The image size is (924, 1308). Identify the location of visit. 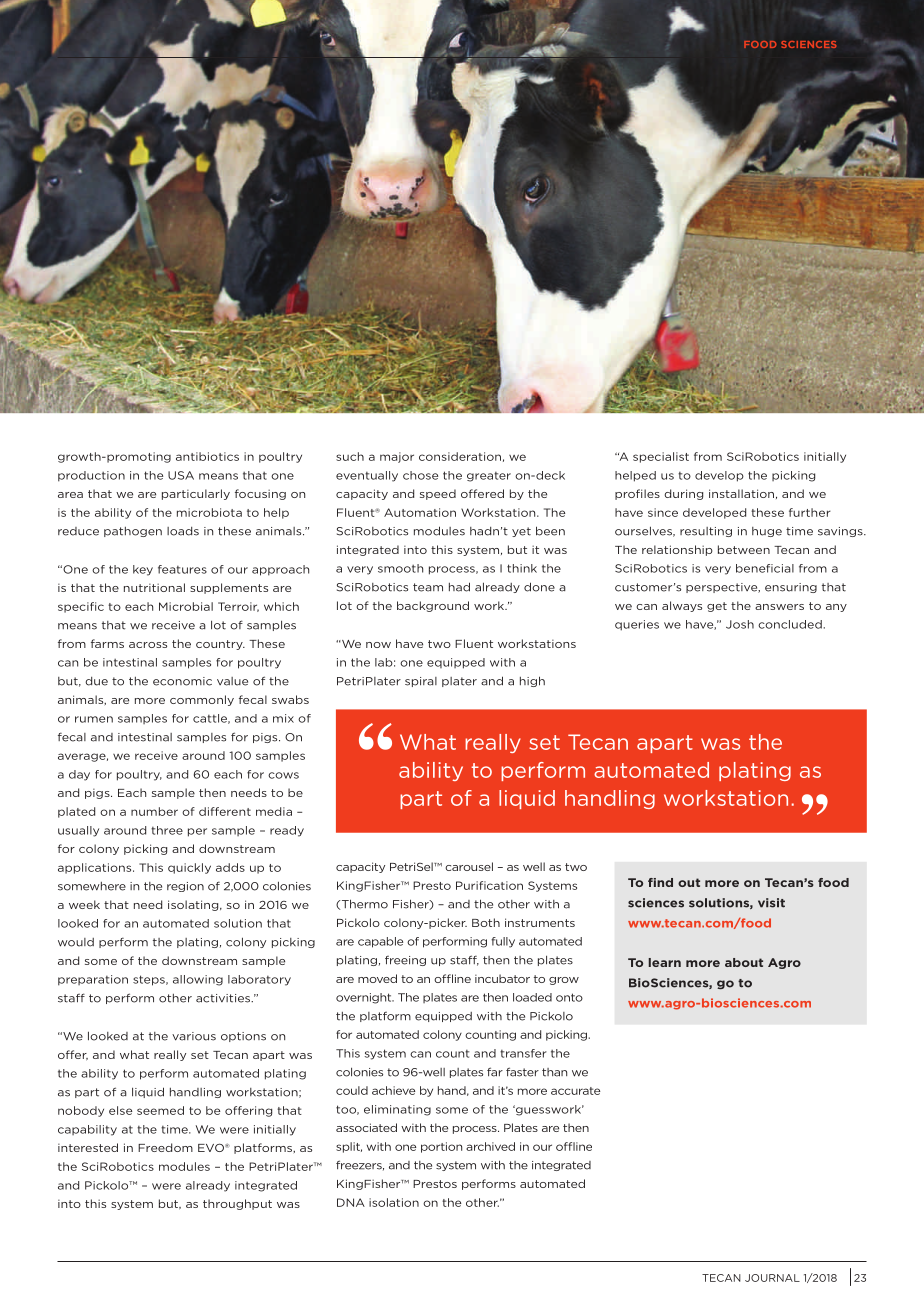
(771, 903).
